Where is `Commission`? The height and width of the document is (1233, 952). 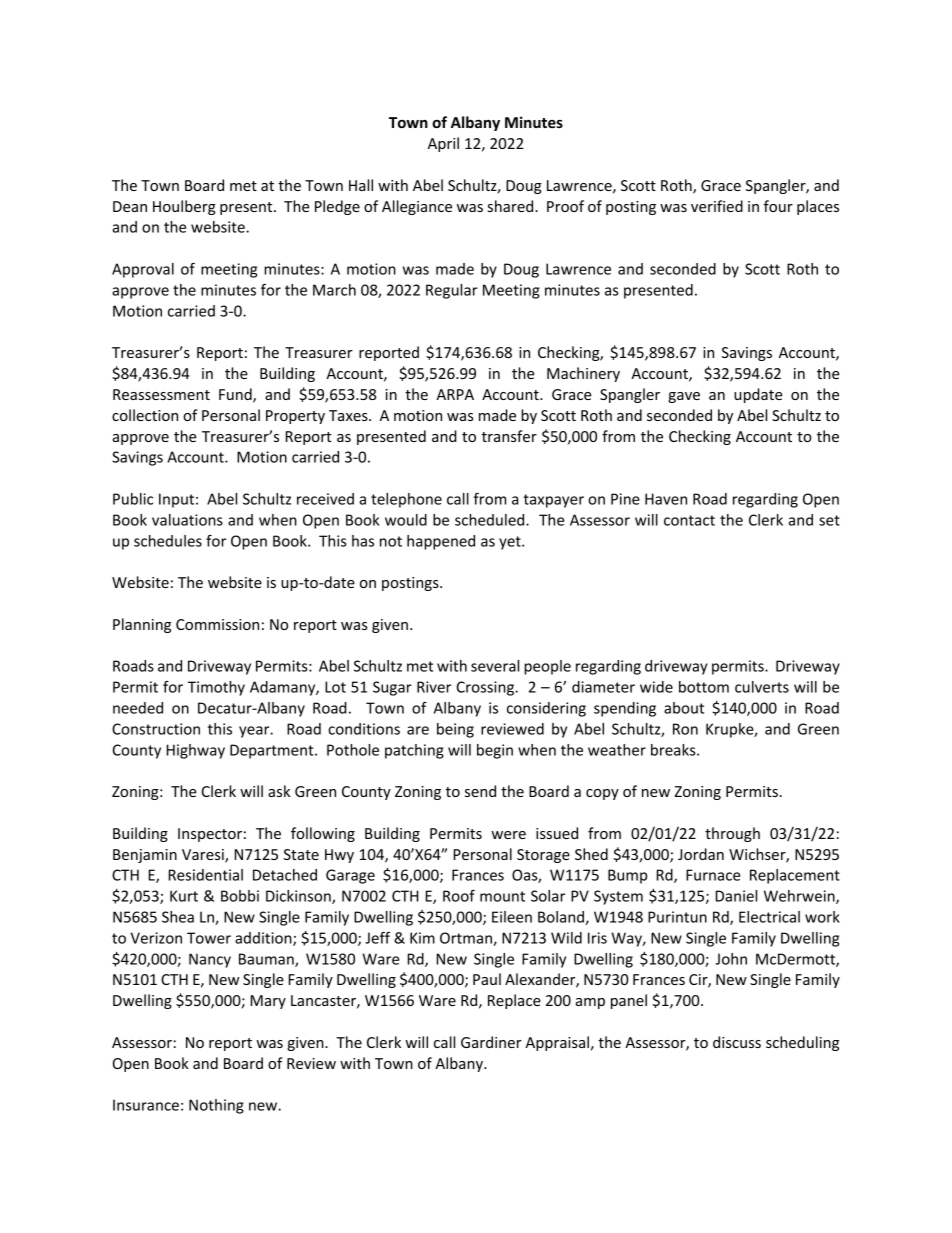 Commission is located at coordinates (217, 624).
